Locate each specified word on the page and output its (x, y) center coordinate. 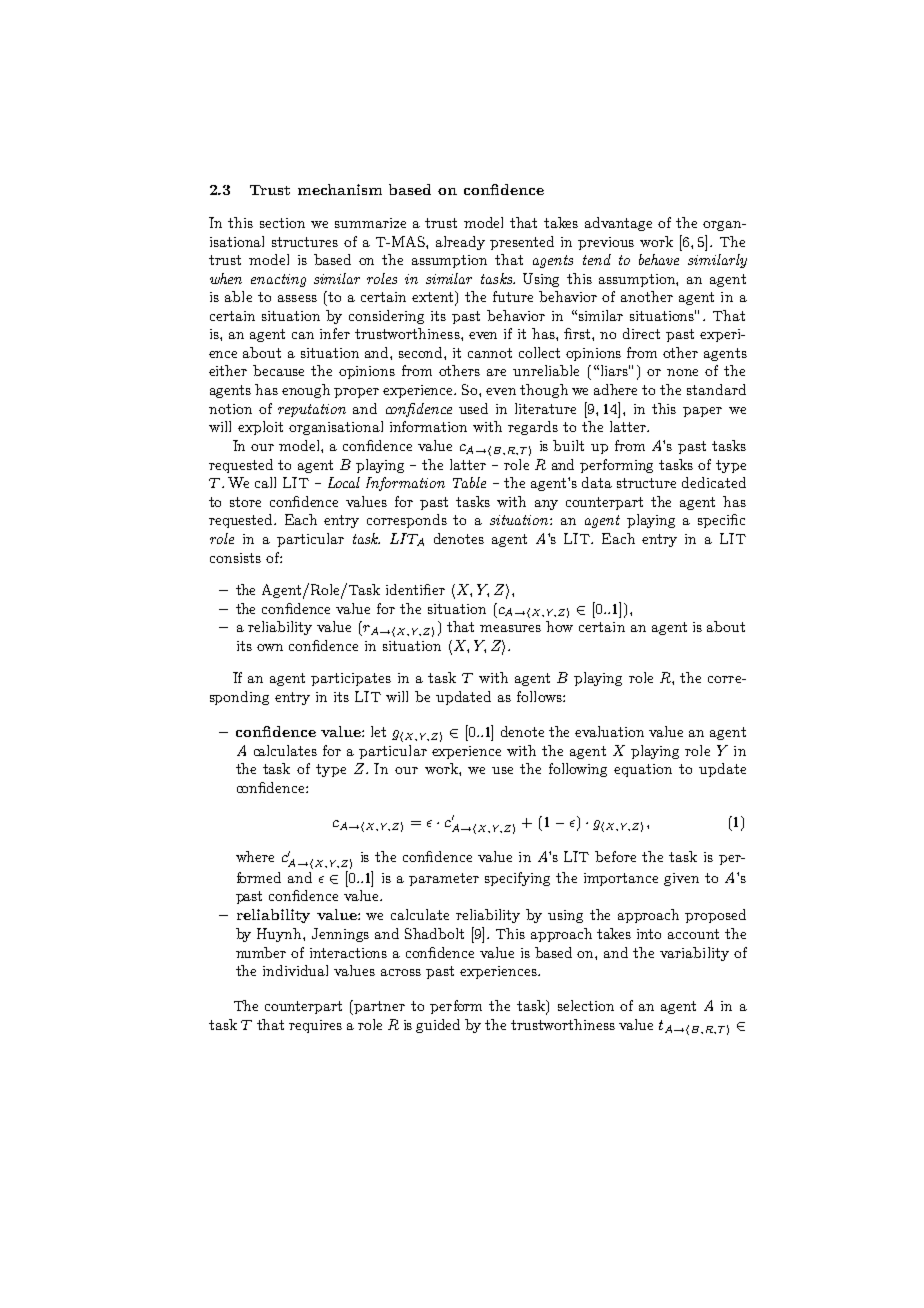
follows (540, 696)
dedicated (714, 482)
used (473, 408)
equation (643, 770)
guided (438, 1026)
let (378, 731)
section (282, 223)
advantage (618, 224)
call (265, 482)
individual (295, 970)
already (460, 243)
